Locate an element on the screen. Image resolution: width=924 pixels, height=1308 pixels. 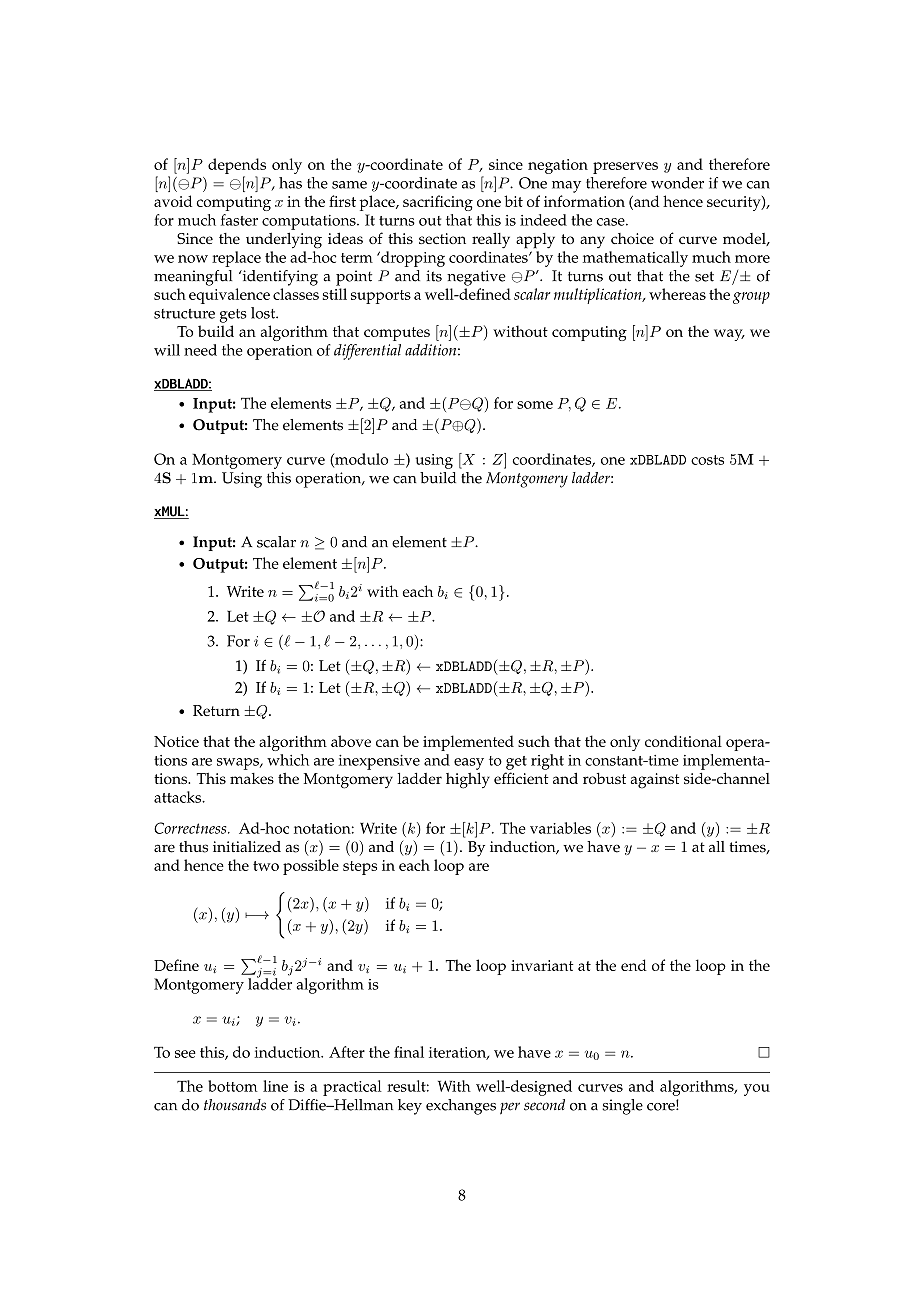
wonder is located at coordinates (677, 183).
